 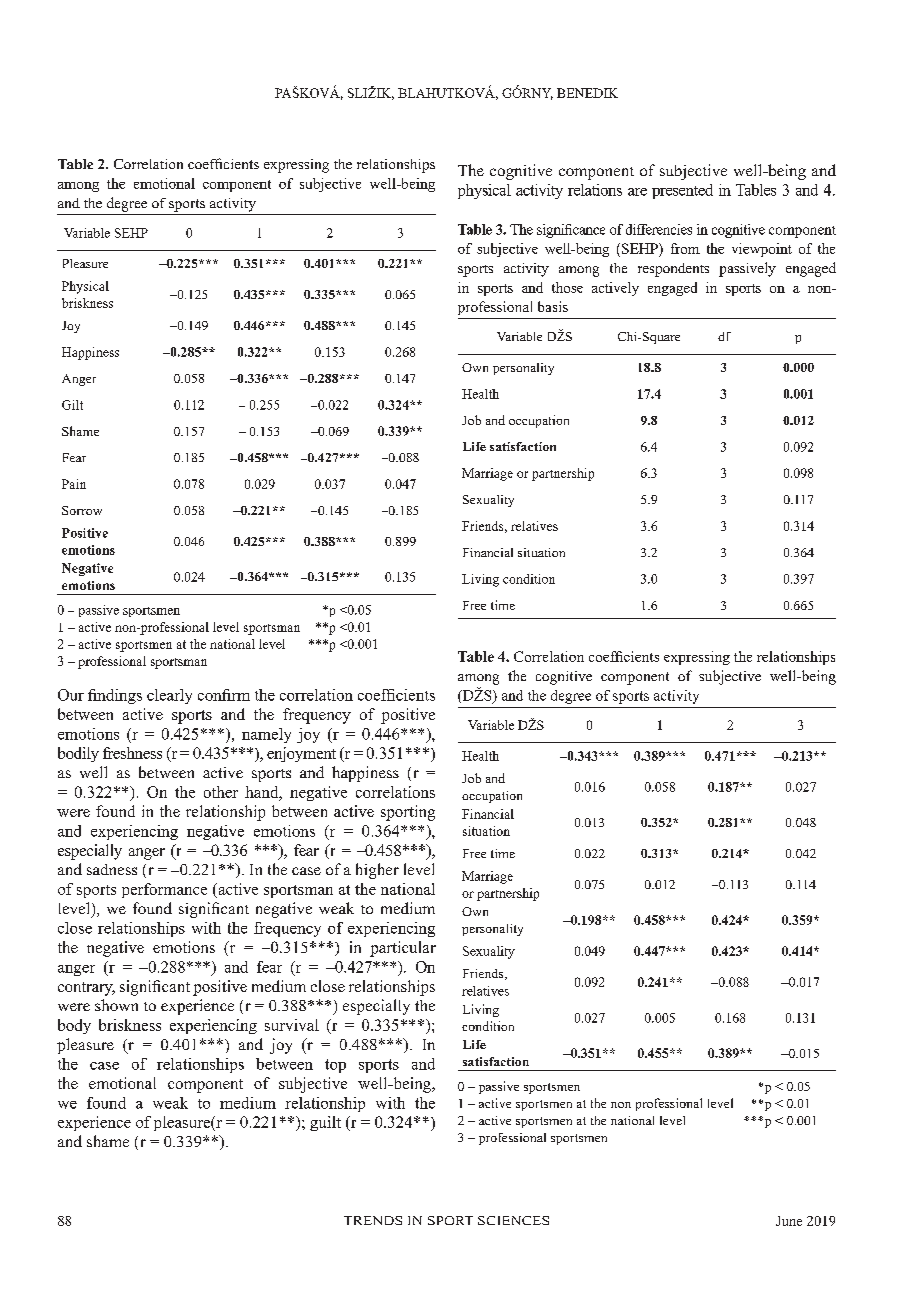 I want to click on guilt, so click(x=325, y=1123).
